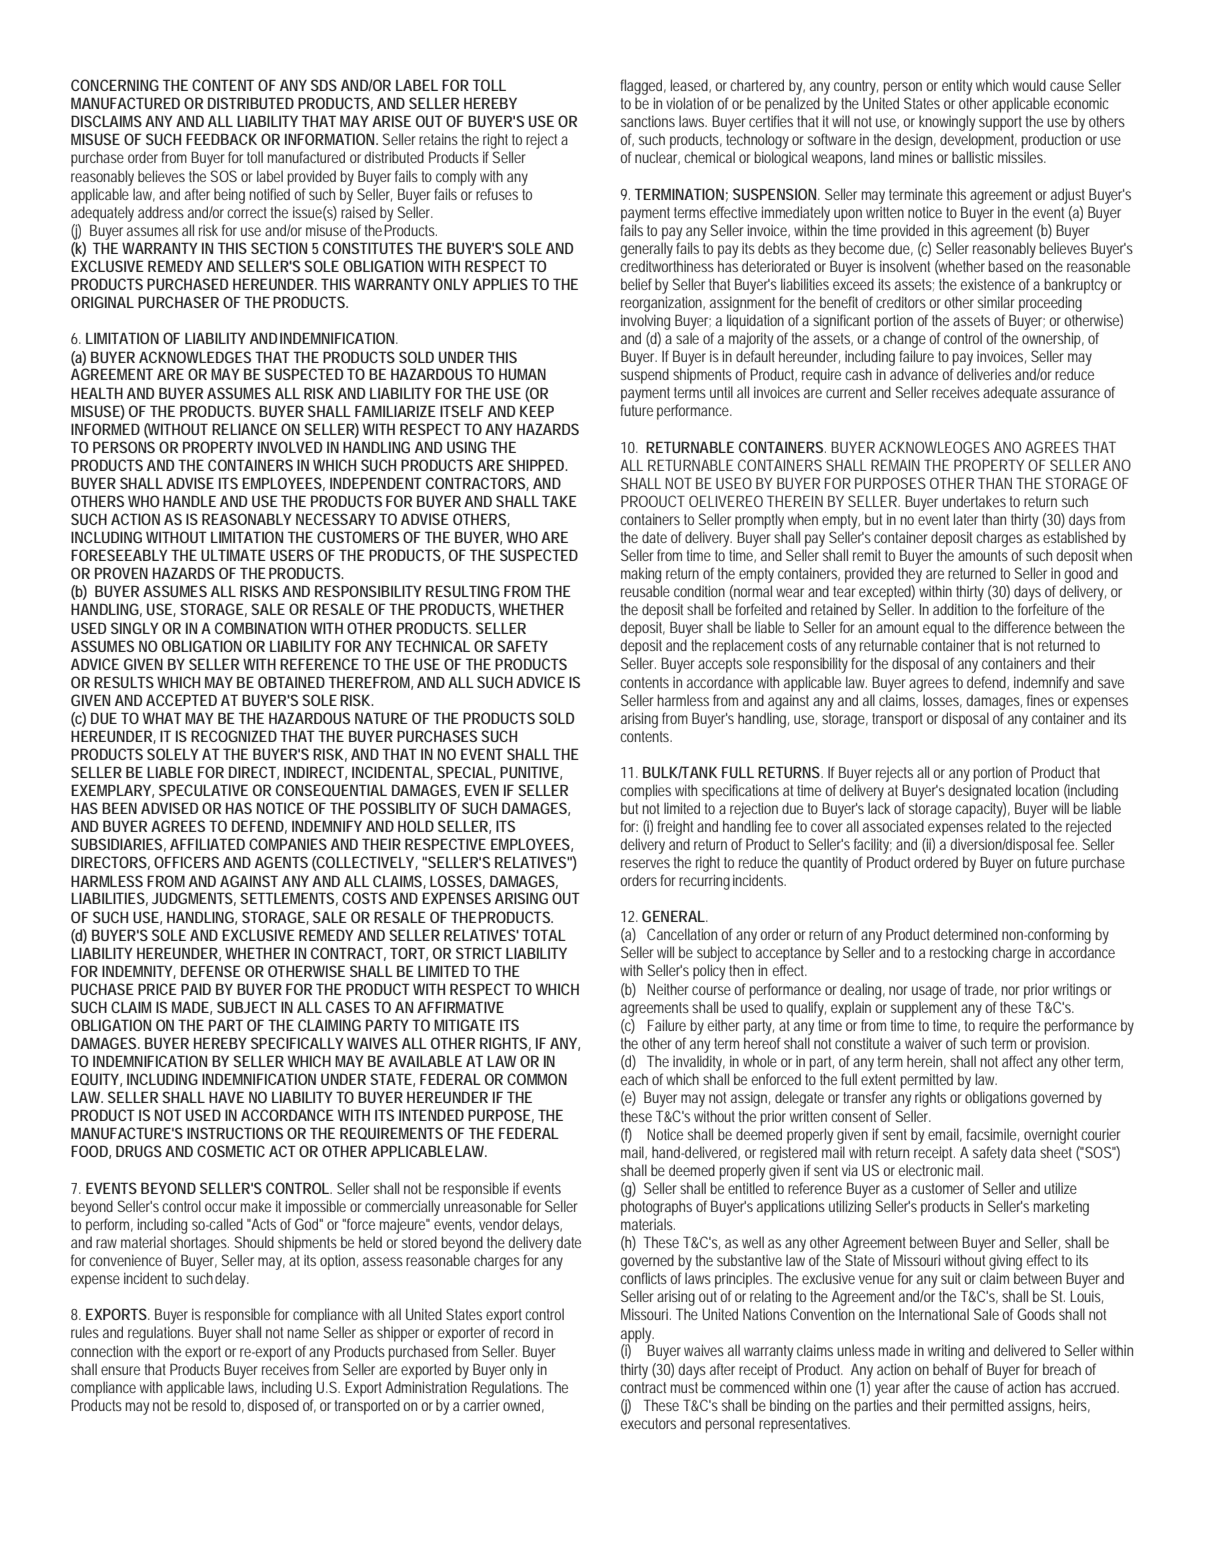 The width and height of the screenshot is (1205, 1559). What do you see at coordinates (1000, 123) in the screenshot?
I see `support` at bounding box center [1000, 123].
